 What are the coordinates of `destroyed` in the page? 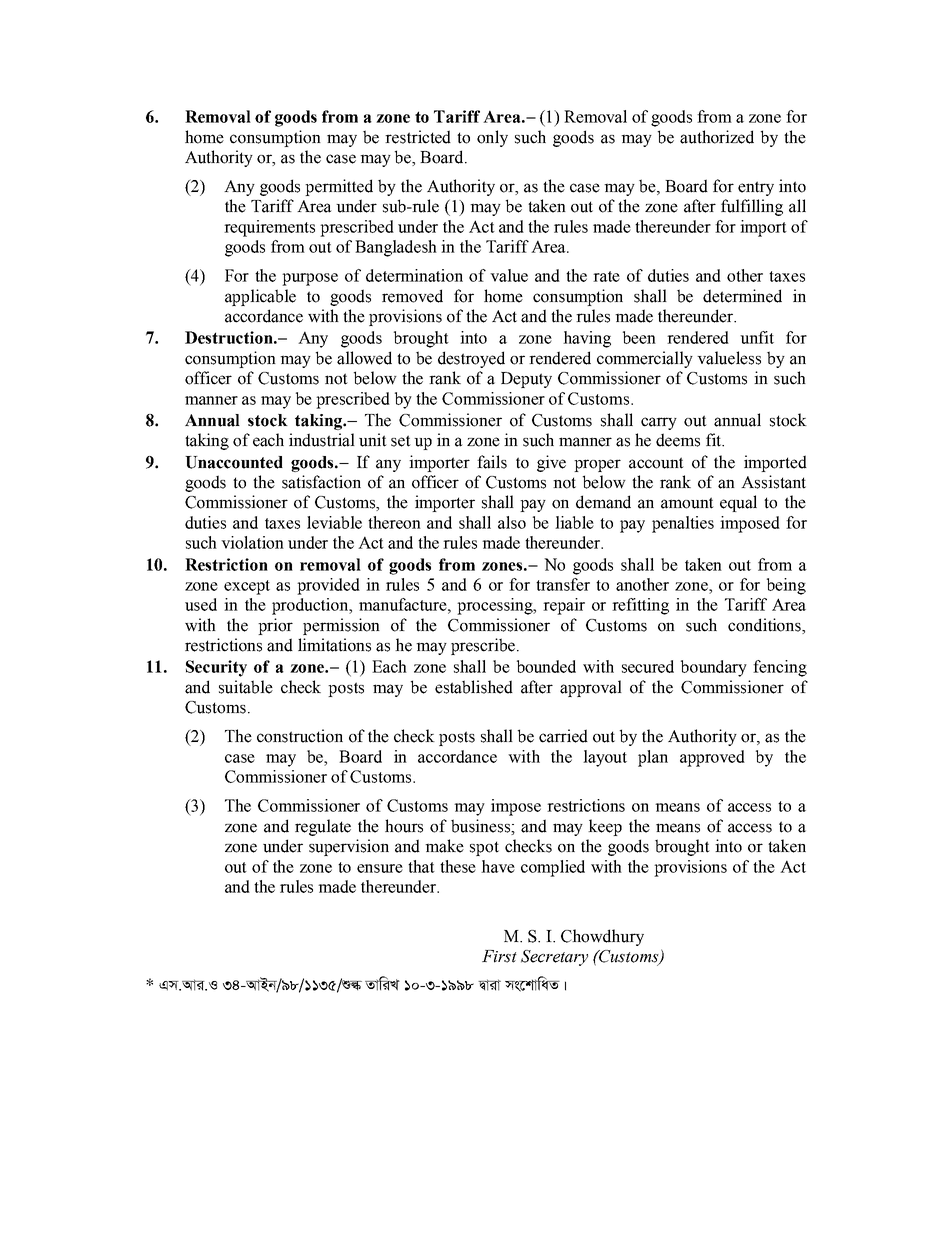 It's located at (471, 359).
